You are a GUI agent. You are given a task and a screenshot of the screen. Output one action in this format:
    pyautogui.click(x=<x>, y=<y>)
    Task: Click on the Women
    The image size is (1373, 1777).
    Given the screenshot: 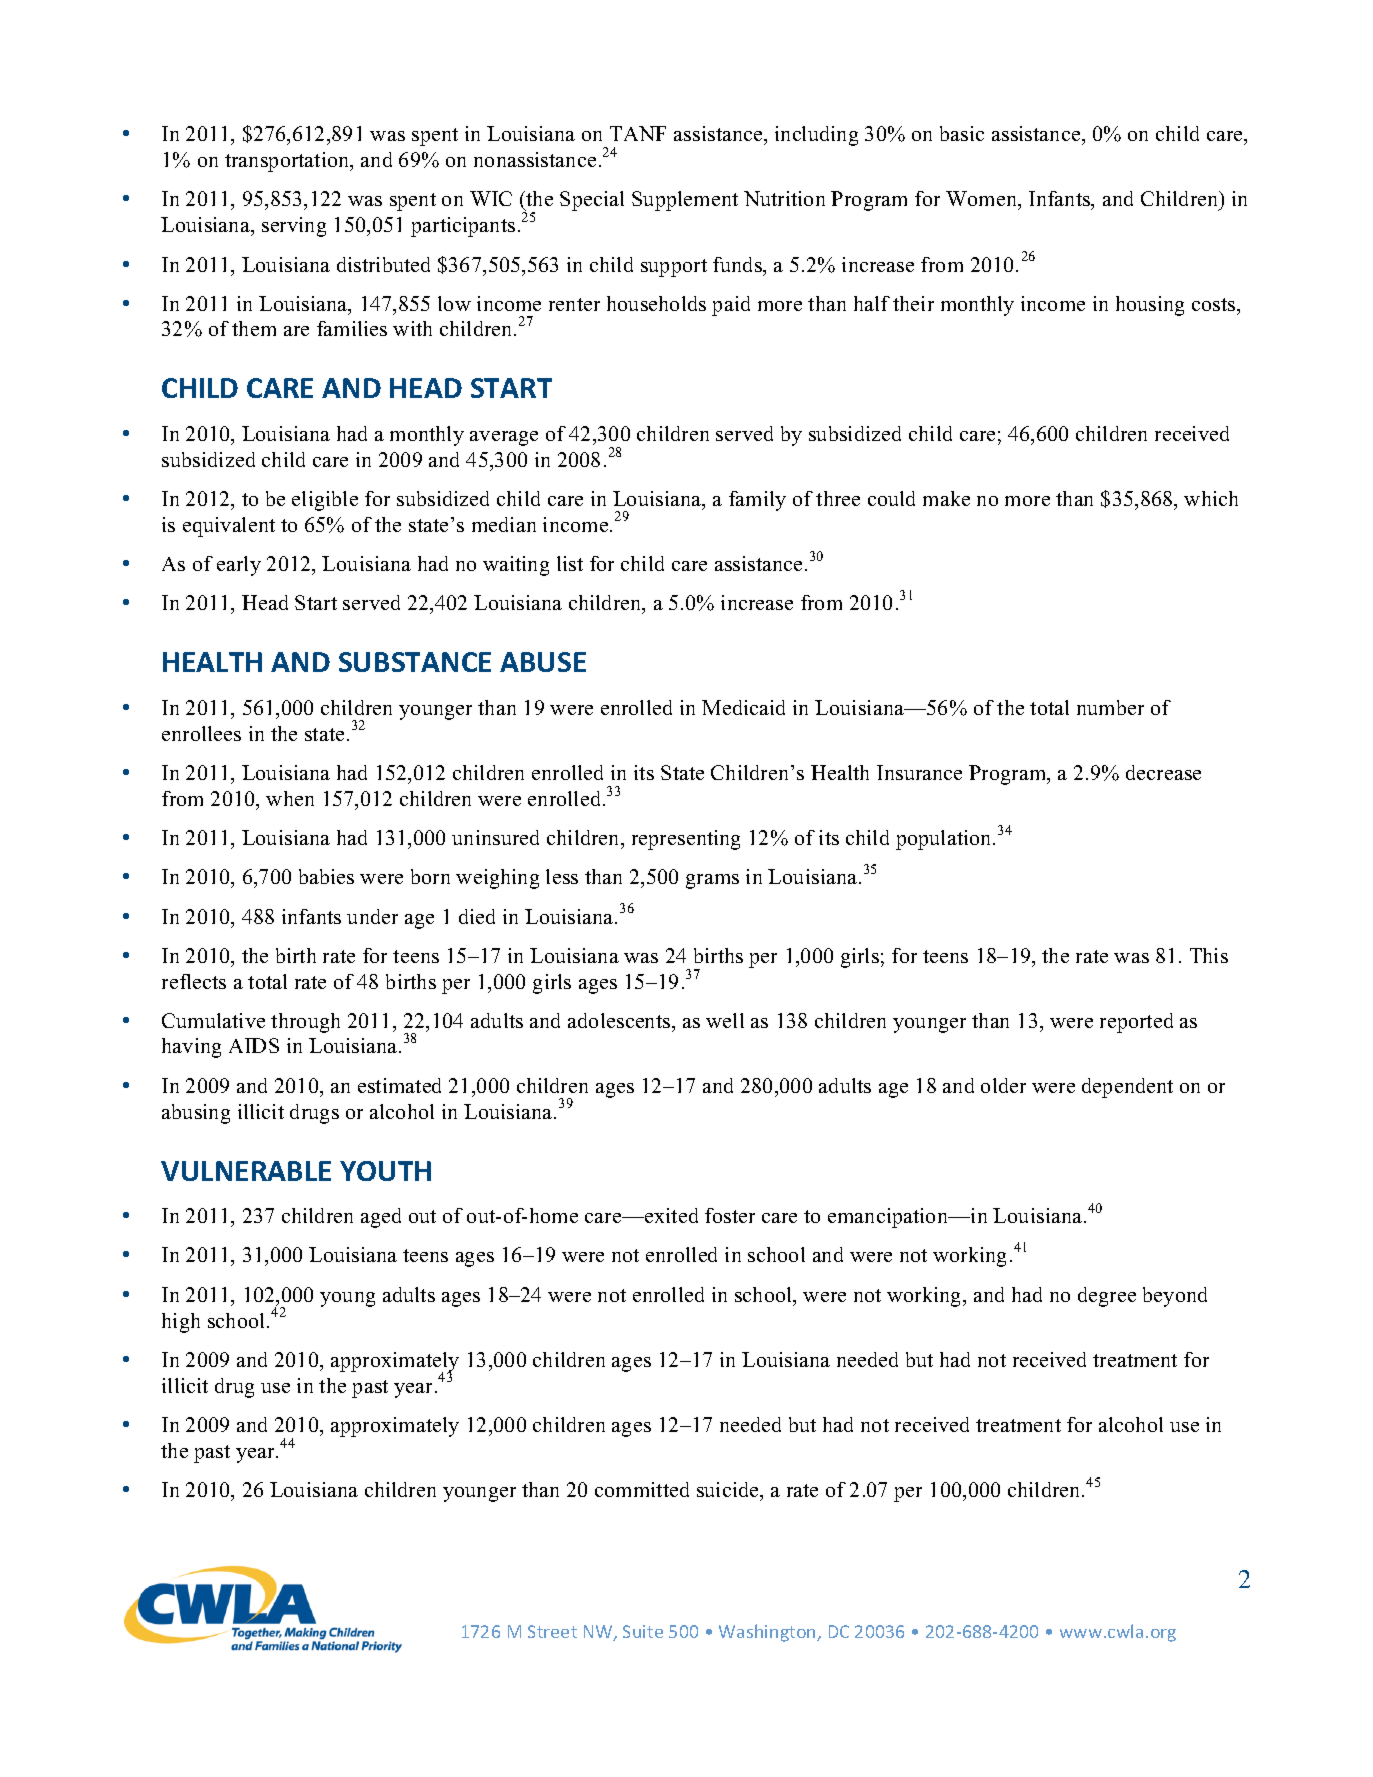 What is the action you would take?
    pyautogui.click(x=983, y=200)
